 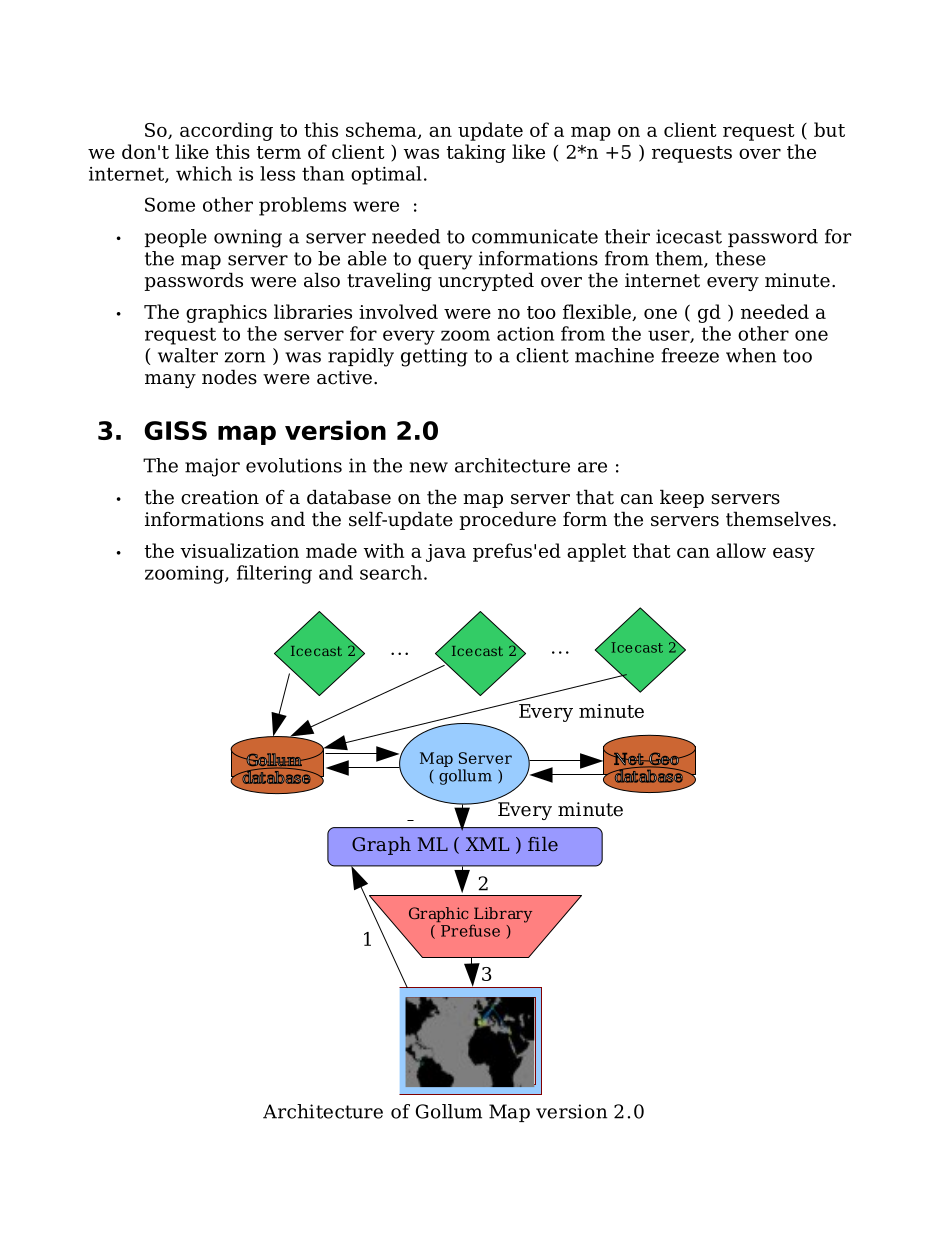 What do you see at coordinates (239, 550) in the page?
I see `visualization` at bounding box center [239, 550].
